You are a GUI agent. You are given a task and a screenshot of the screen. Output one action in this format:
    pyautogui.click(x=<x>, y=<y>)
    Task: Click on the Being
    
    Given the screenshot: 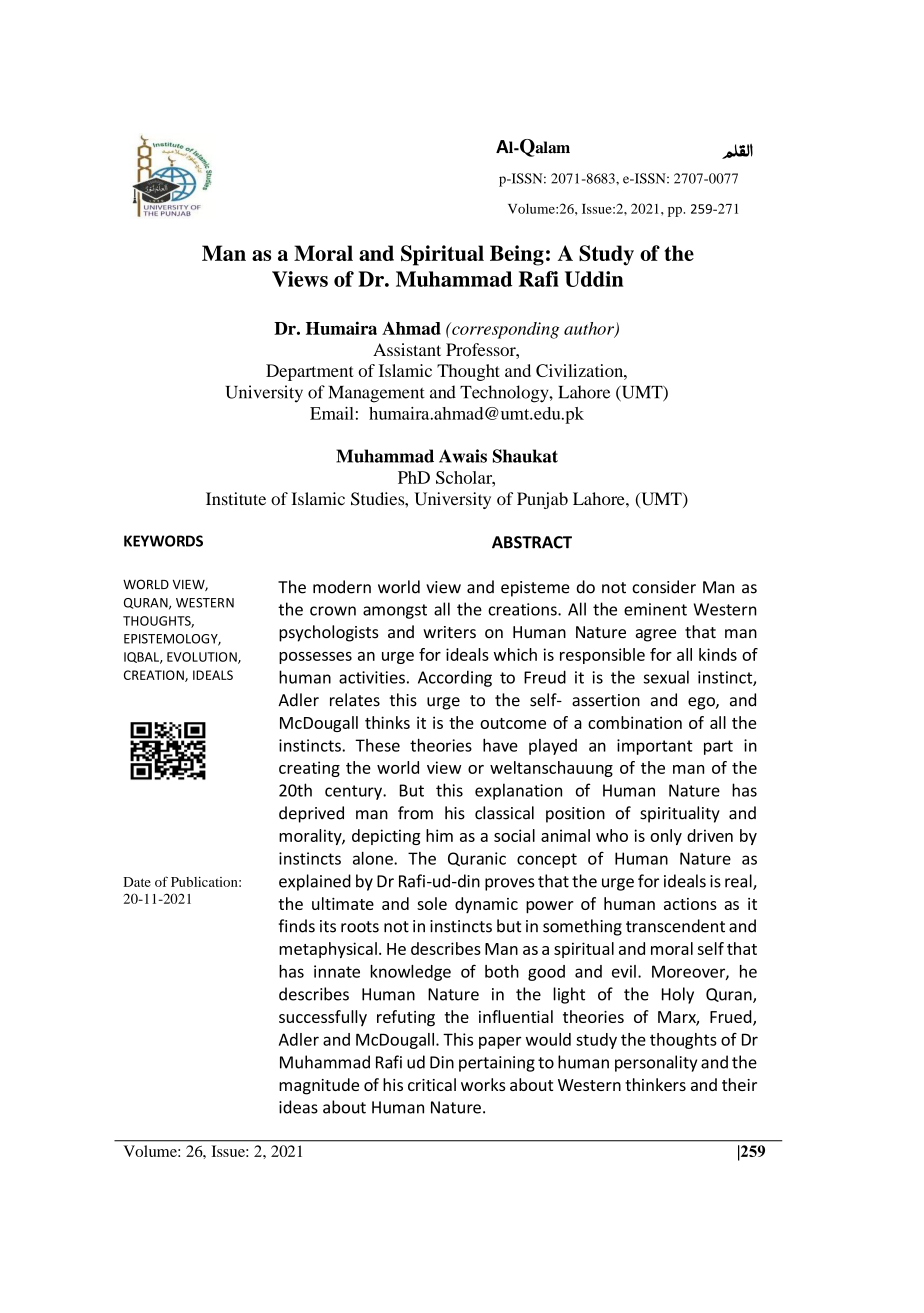 What is the action you would take?
    pyautogui.click(x=517, y=255)
